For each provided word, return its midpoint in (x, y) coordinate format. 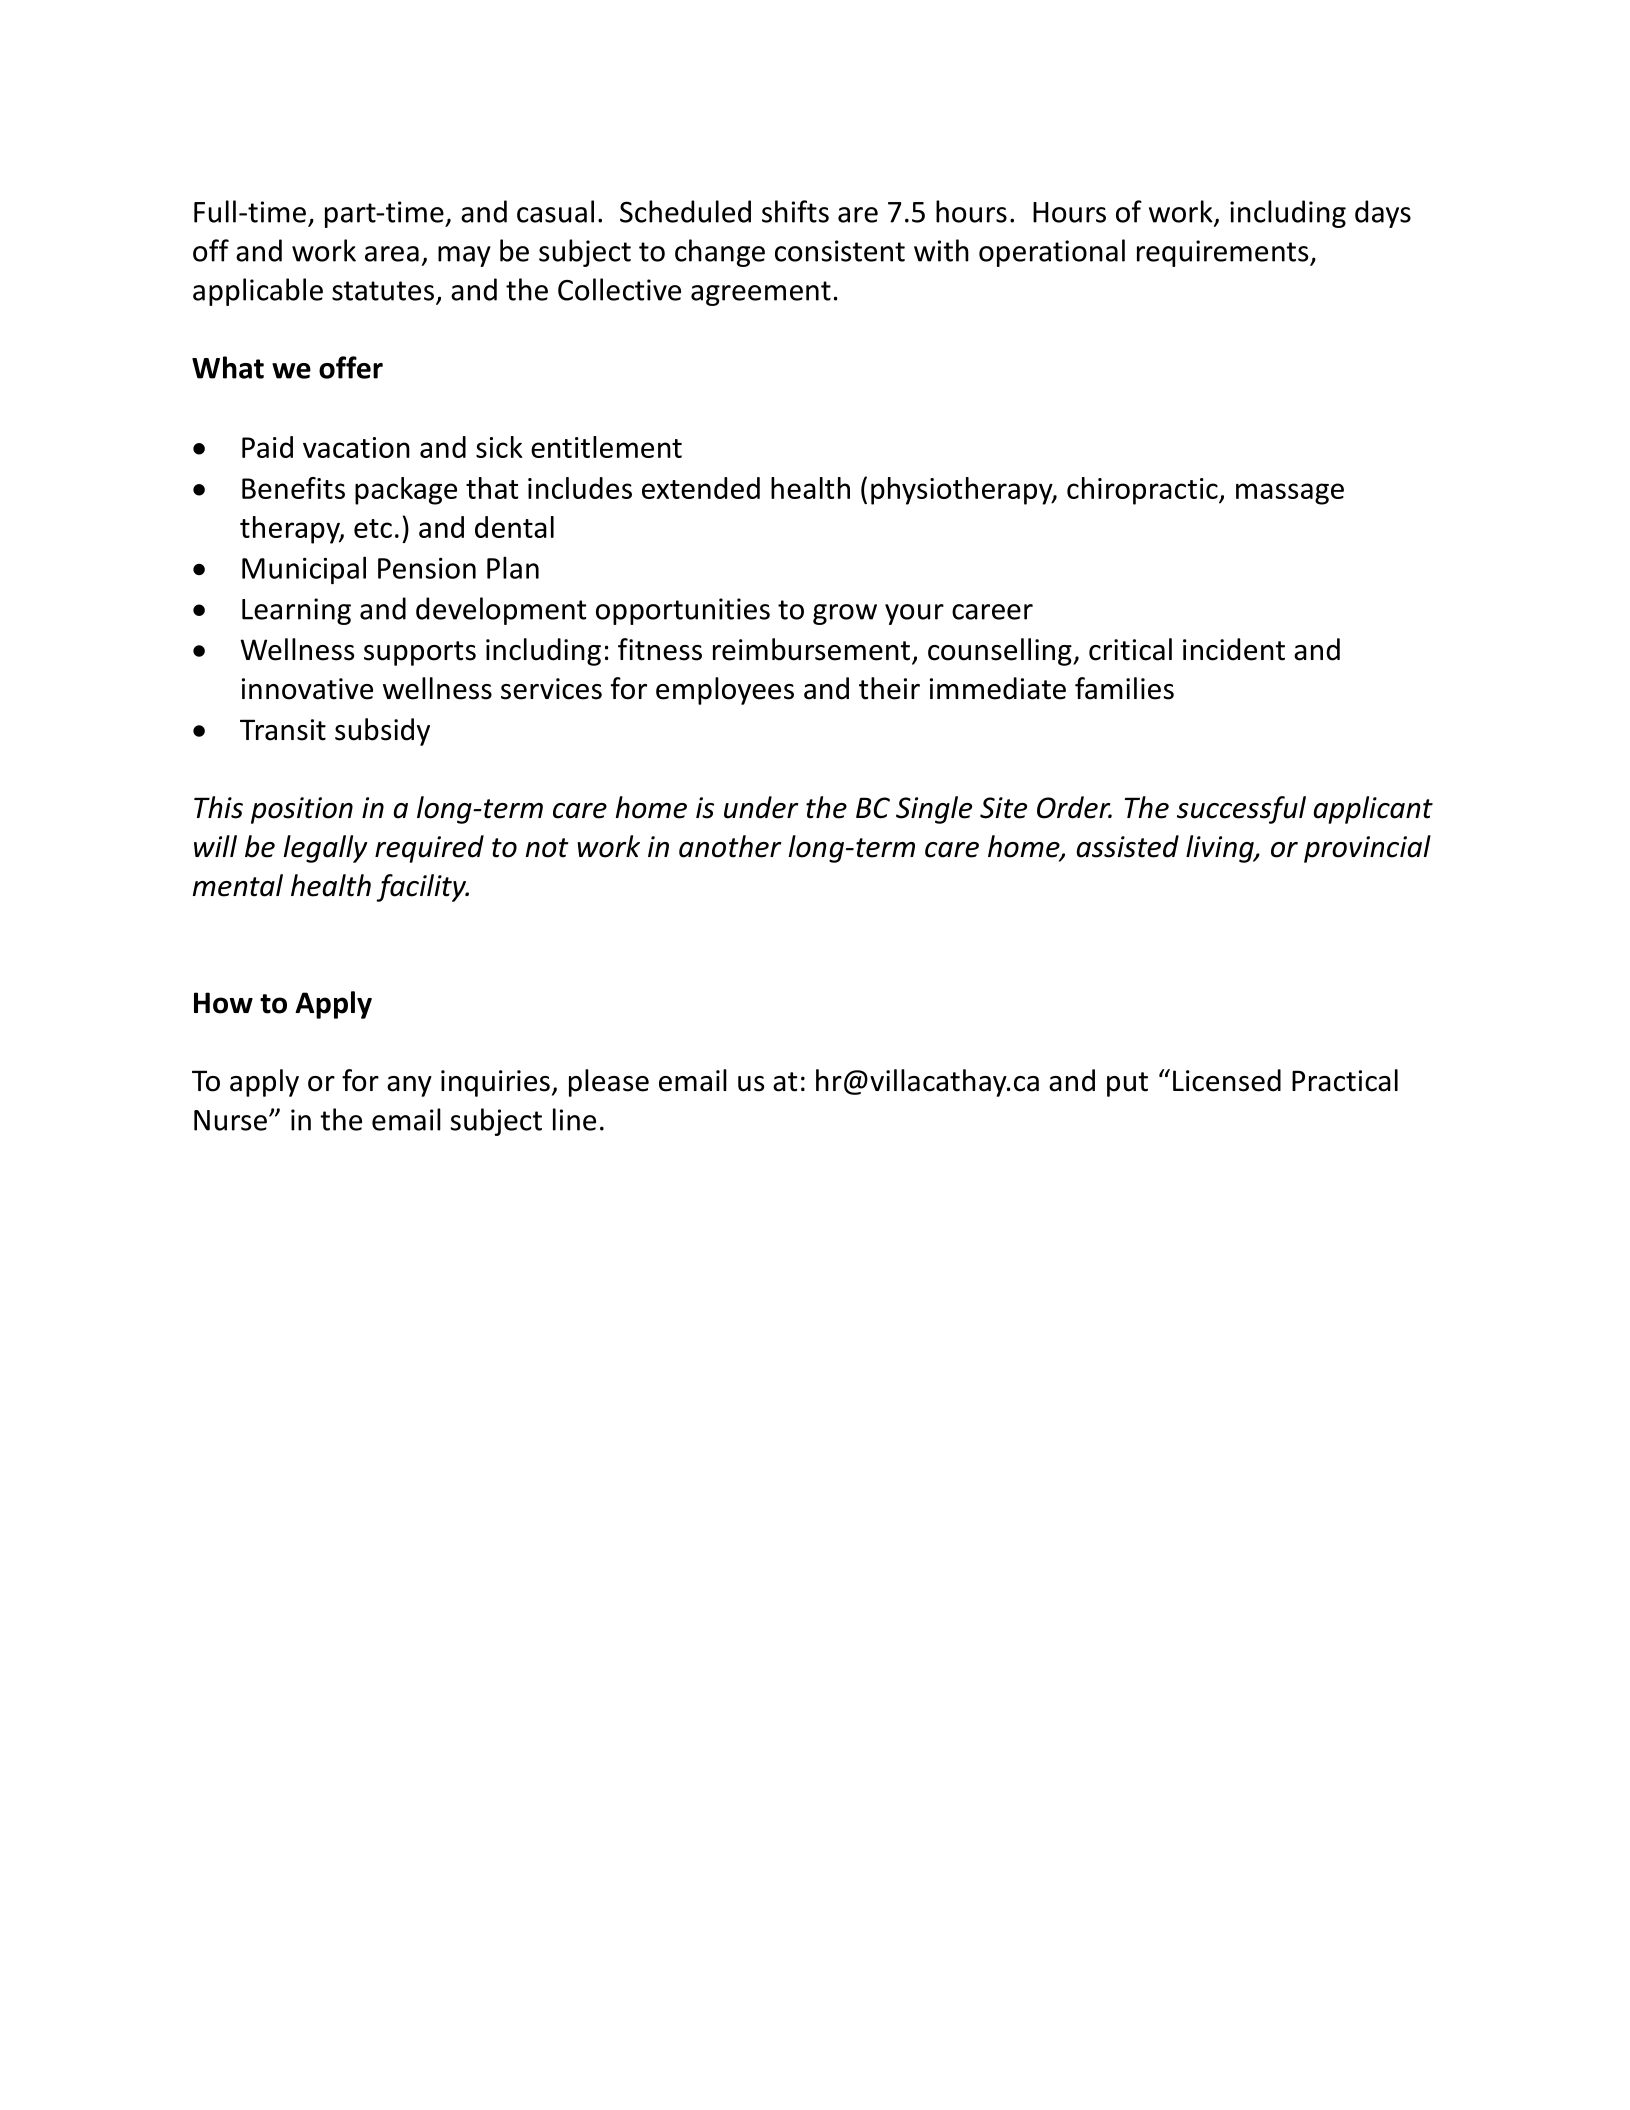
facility (422, 888)
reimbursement (811, 649)
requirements (1224, 253)
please (609, 1083)
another (730, 846)
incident (1234, 649)
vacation (356, 447)
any (409, 1086)
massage (1290, 494)
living (1221, 849)
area (392, 254)
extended (701, 488)
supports (420, 653)
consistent (840, 251)
